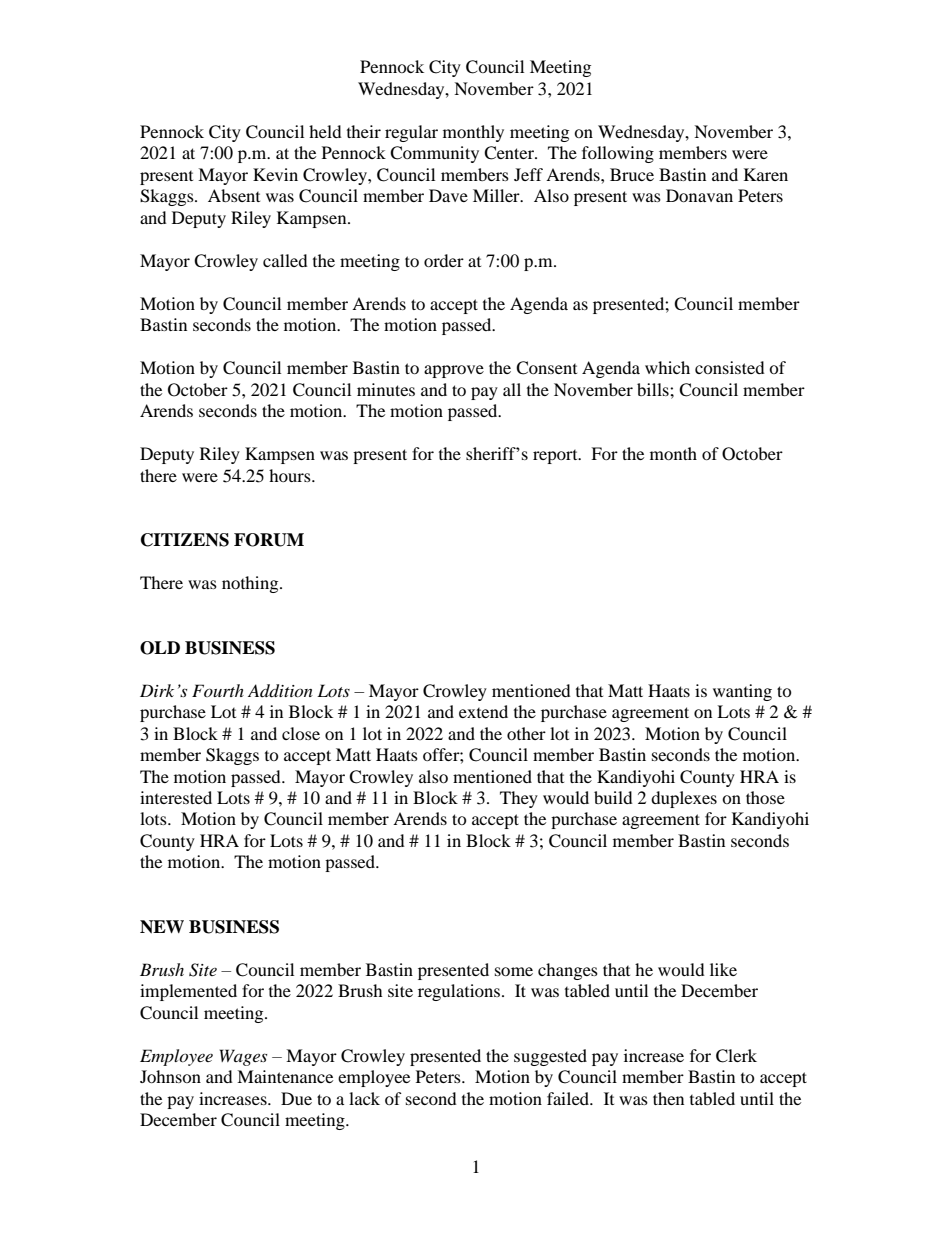  What do you see at coordinates (550, 1057) in the screenshot?
I see `suggested` at bounding box center [550, 1057].
